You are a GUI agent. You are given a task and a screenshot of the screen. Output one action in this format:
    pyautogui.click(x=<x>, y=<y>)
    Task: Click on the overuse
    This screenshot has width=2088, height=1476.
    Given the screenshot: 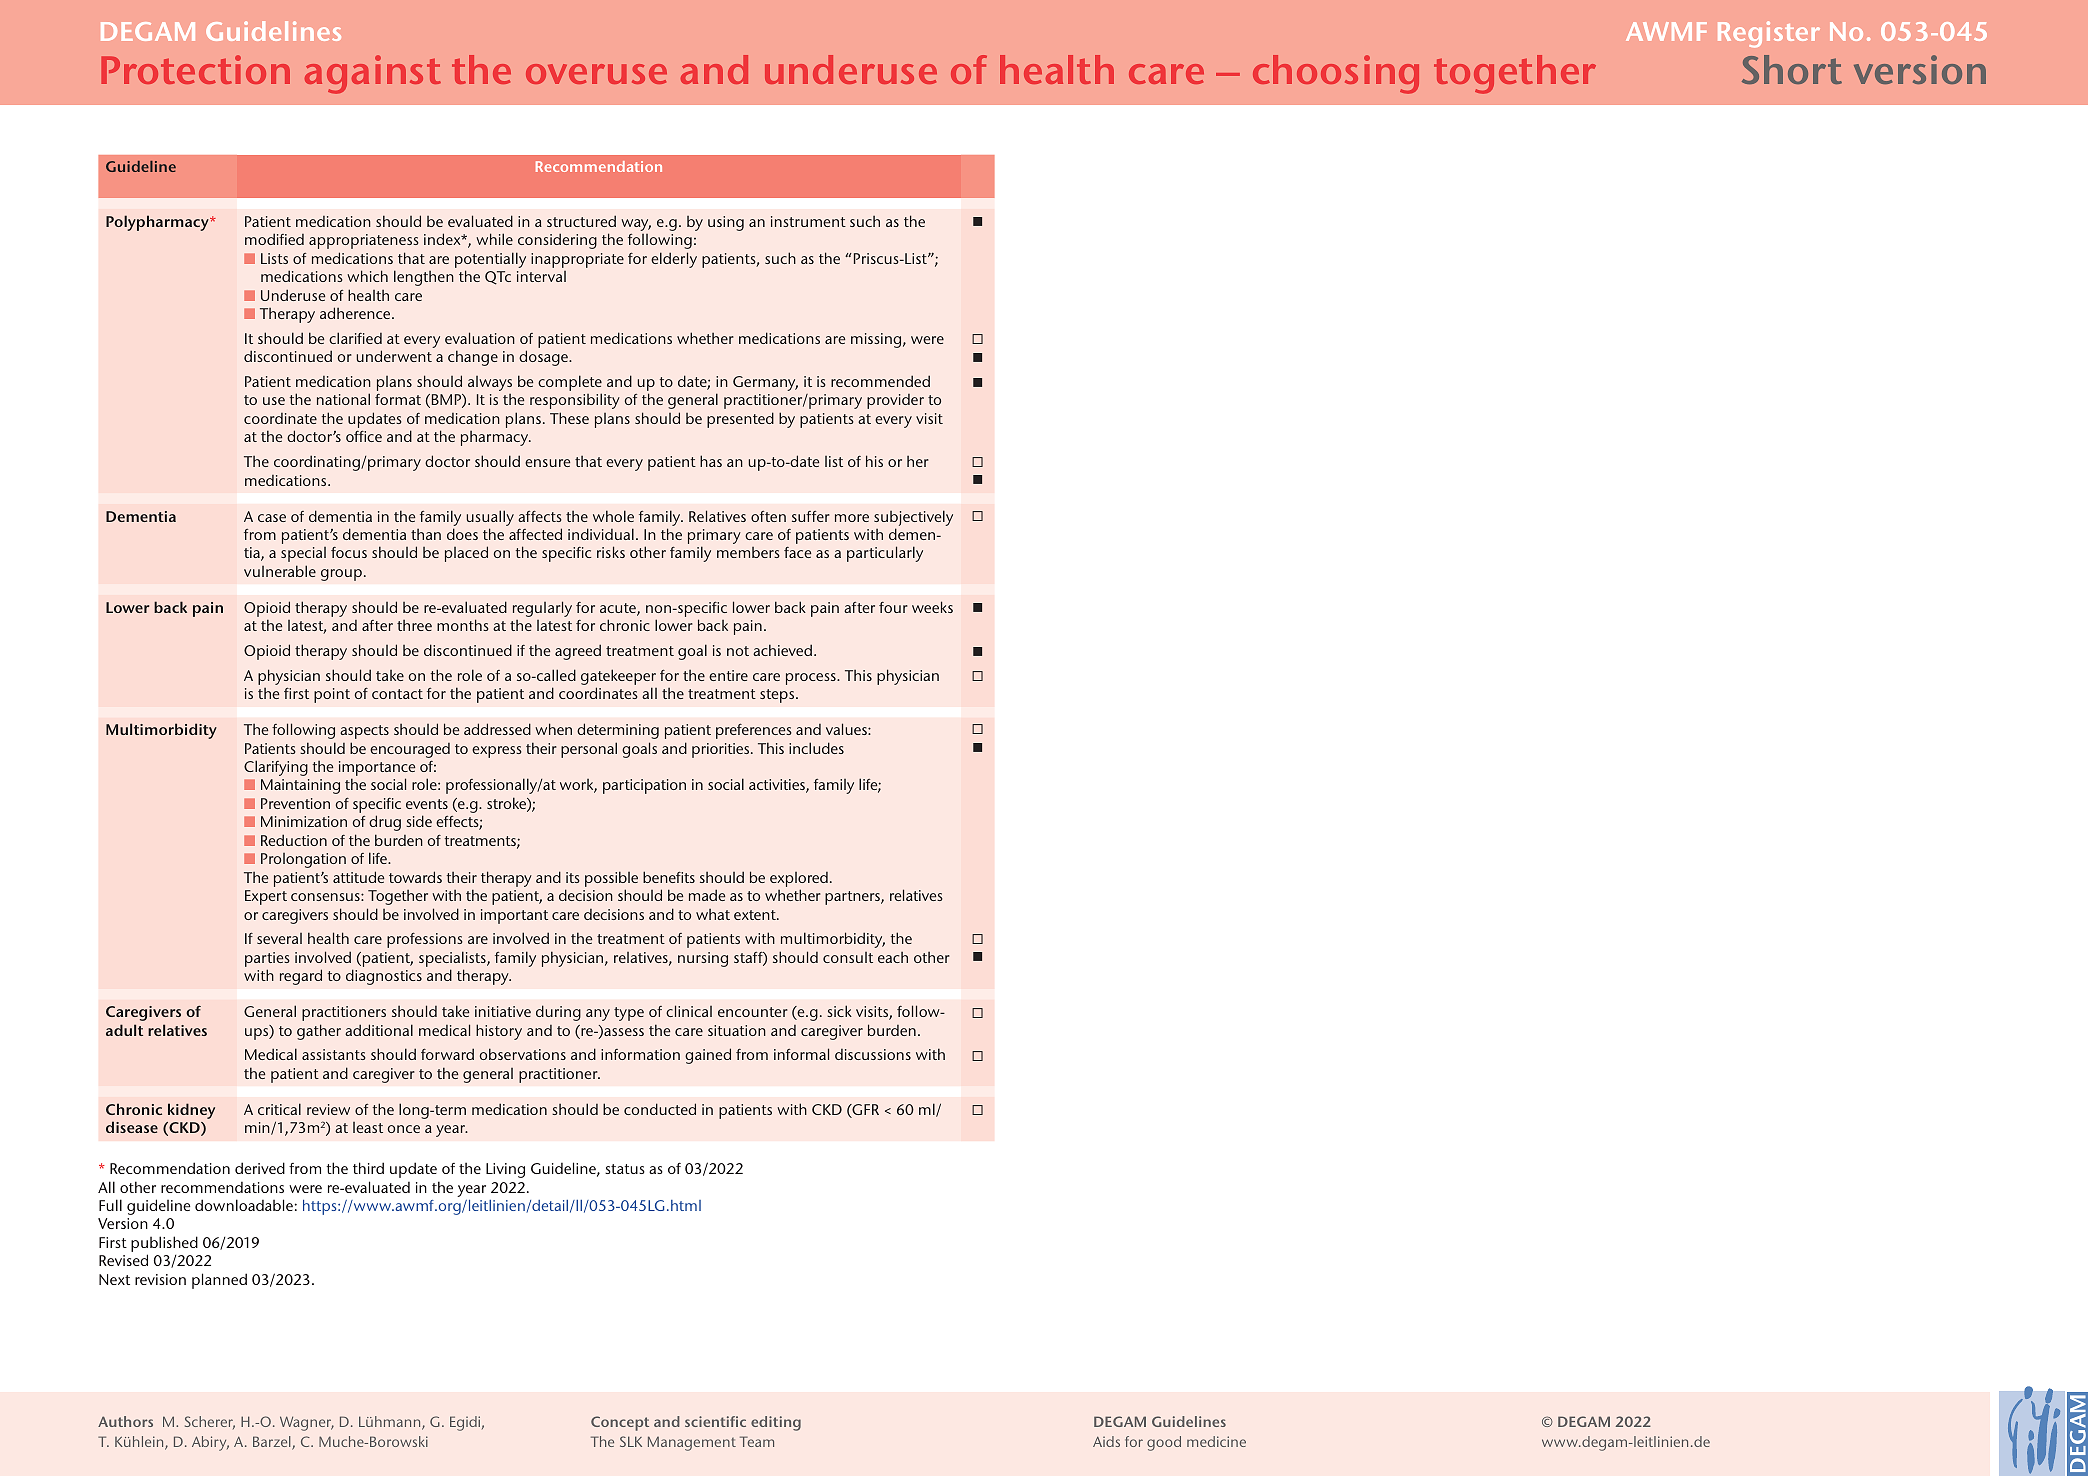 What is the action you would take?
    pyautogui.click(x=596, y=74)
